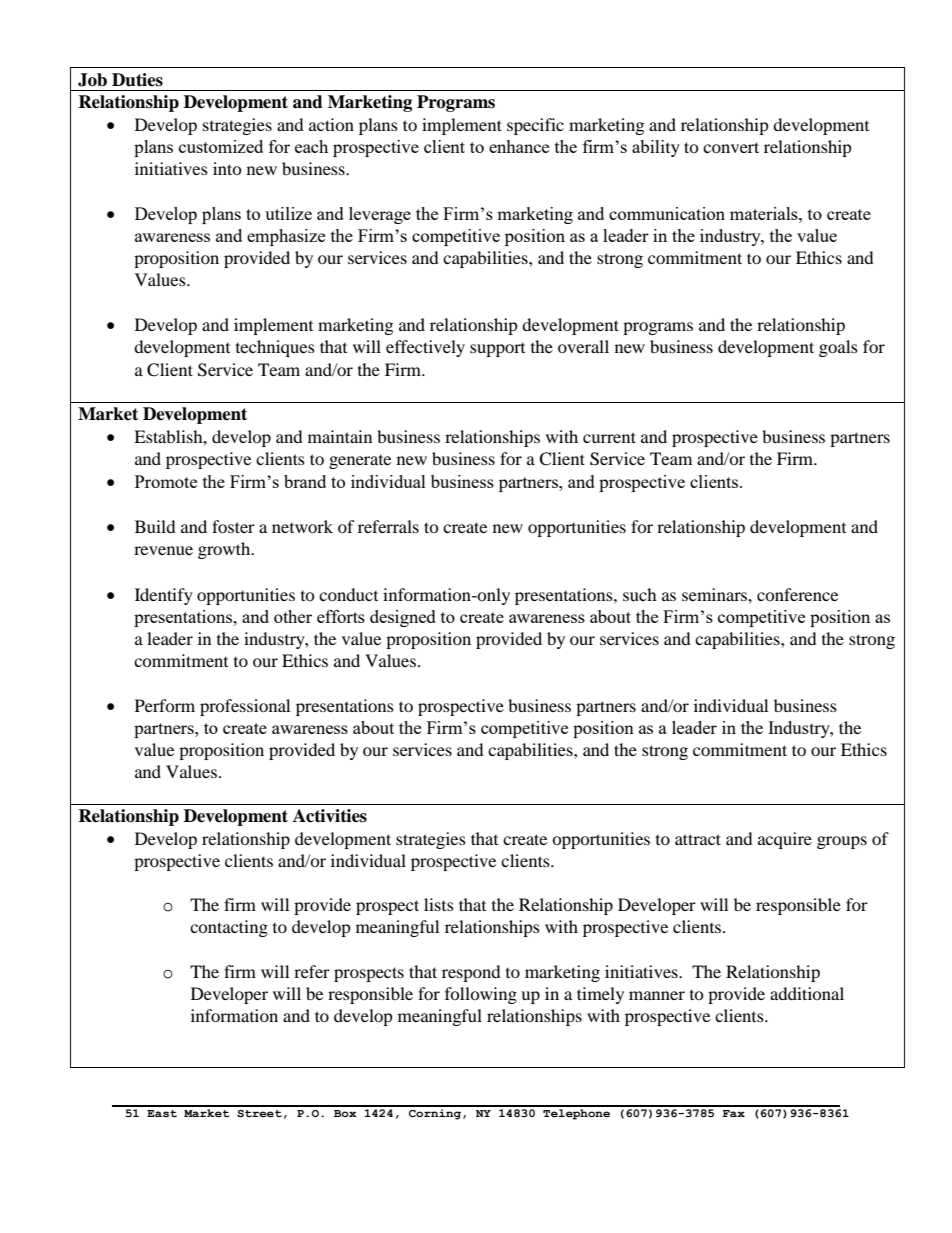 The width and height of the screenshot is (952, 1233). Describe the element at coordinates (137, 80) in the screenshot. I see `Duties` at that location.
